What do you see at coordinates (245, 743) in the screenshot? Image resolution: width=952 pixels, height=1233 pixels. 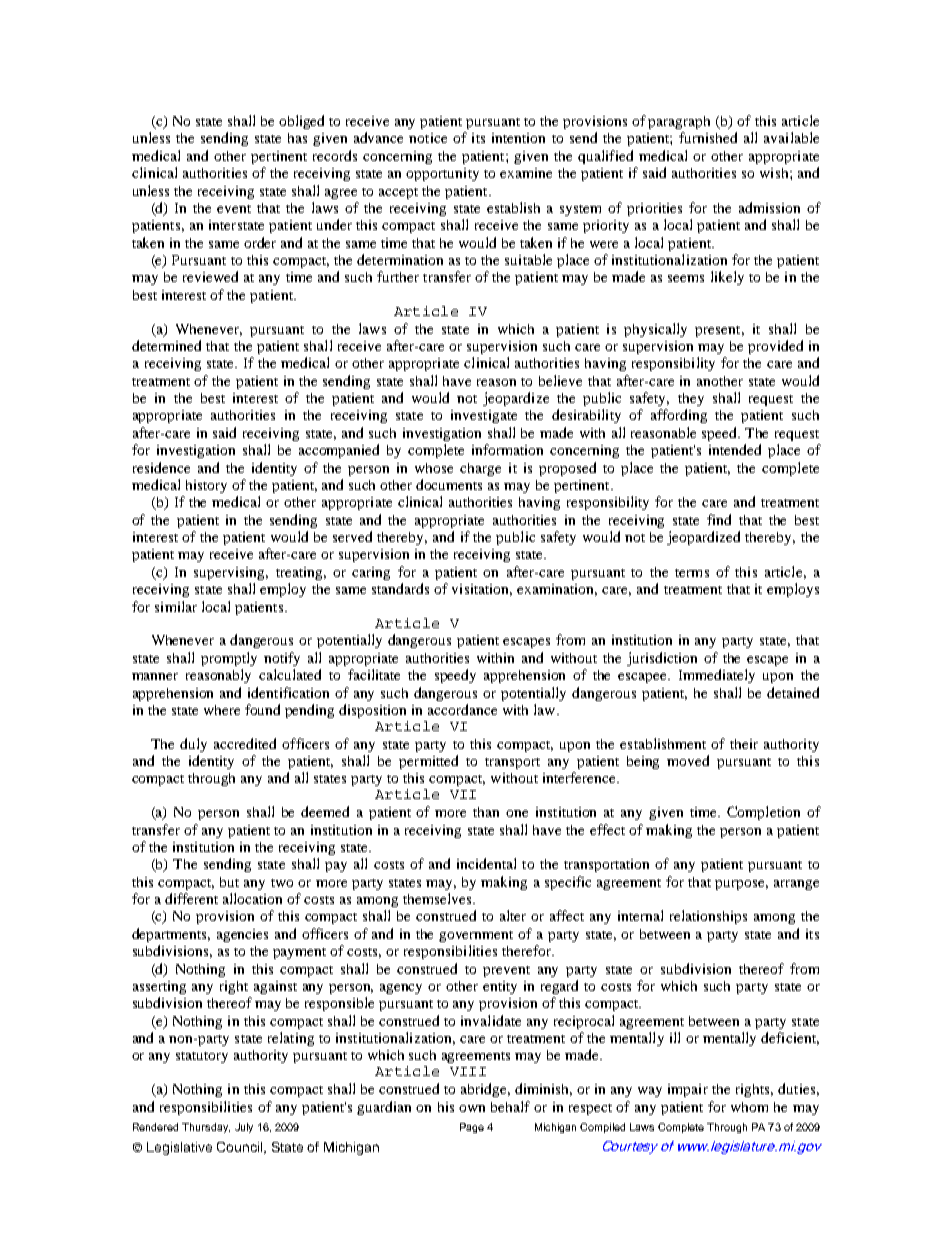 I see `accredited` at bounding box center [245, 743].
